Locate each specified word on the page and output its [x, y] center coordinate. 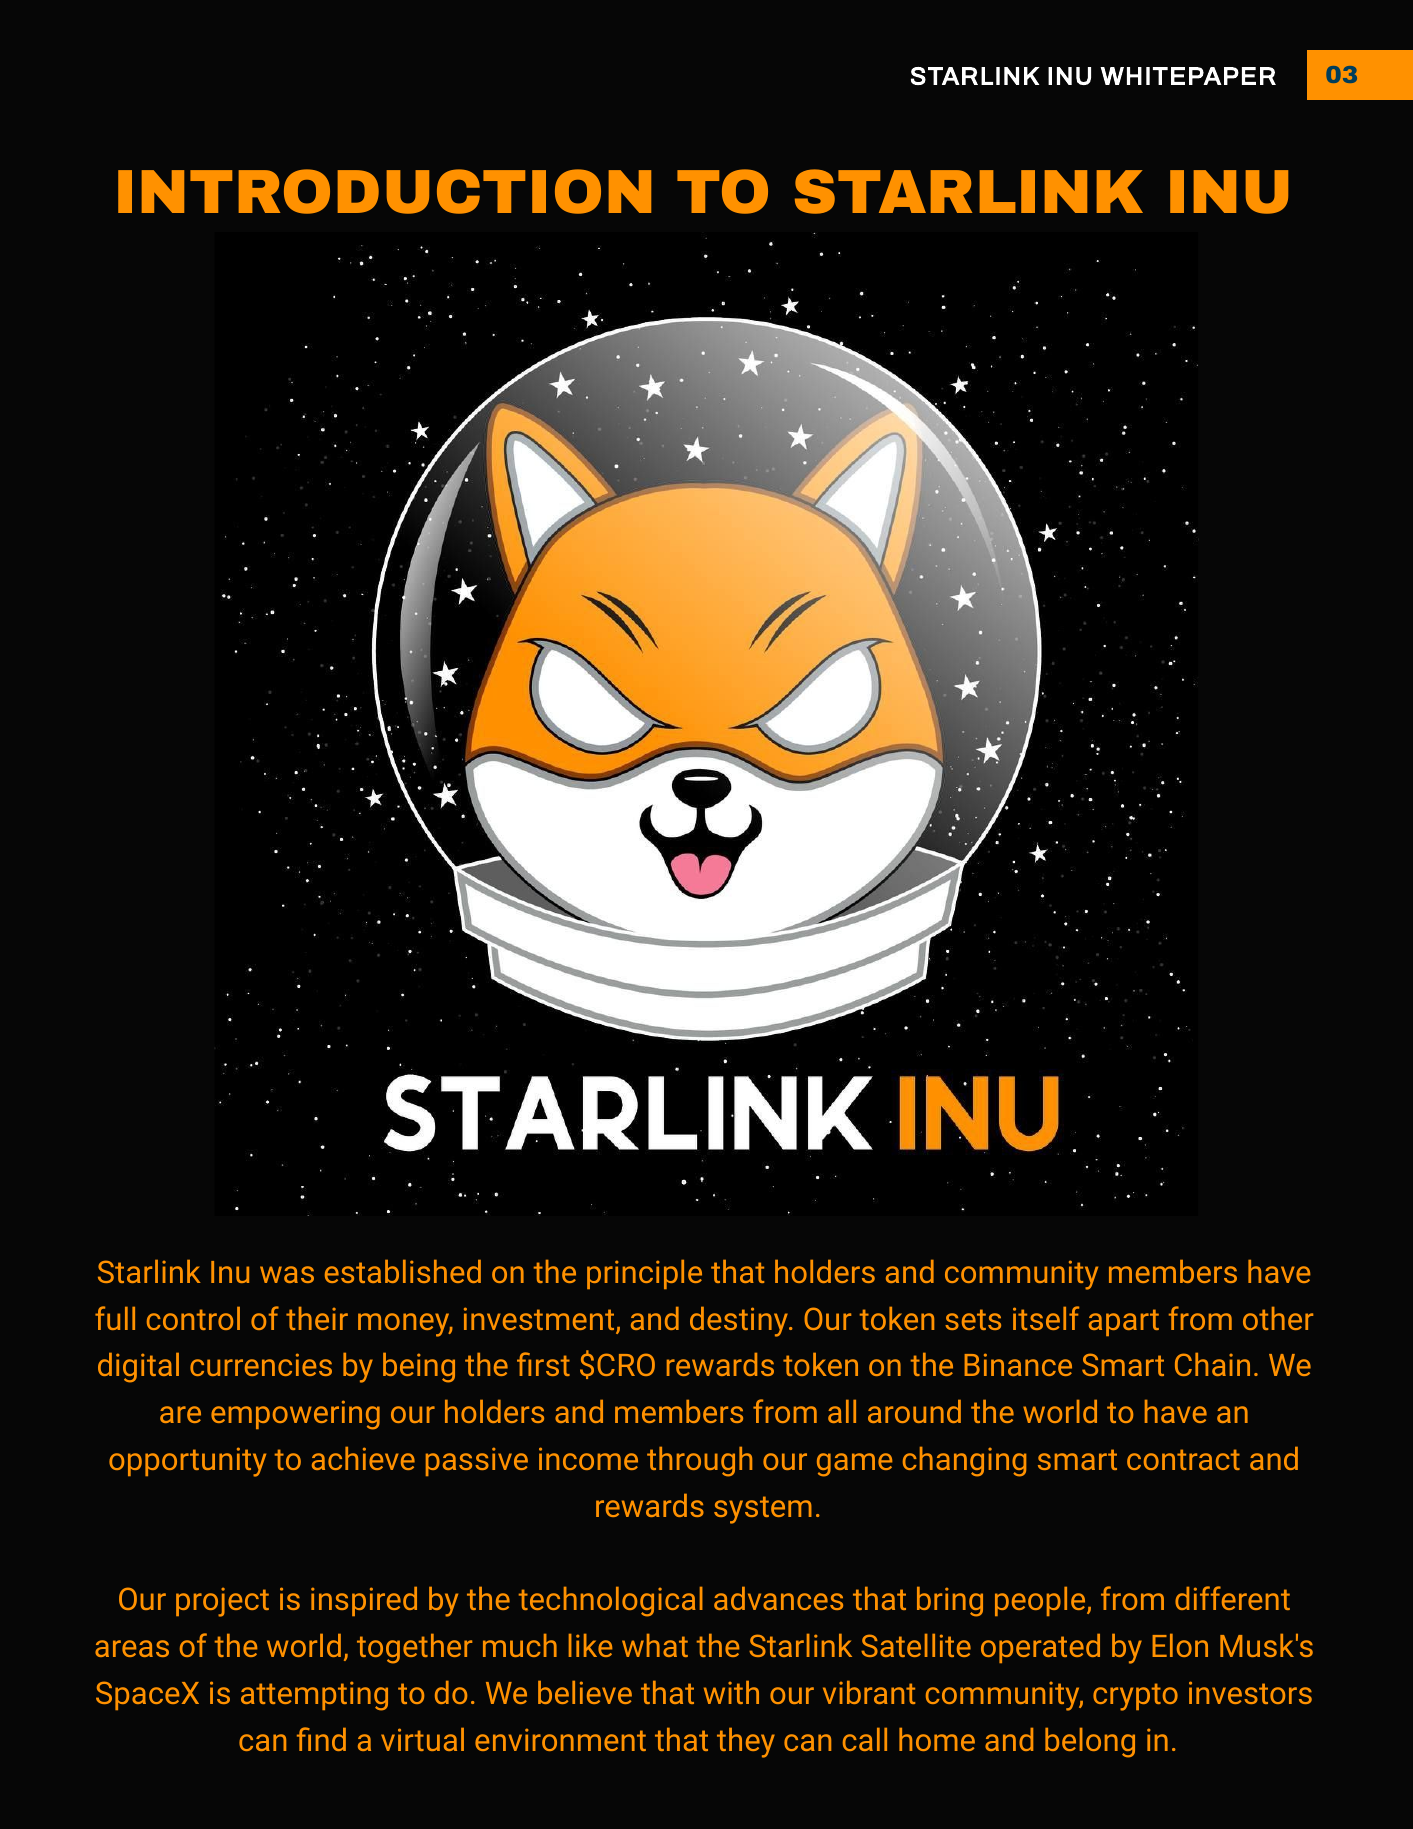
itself [1046, 1318]
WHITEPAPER [1188, 76]
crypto [1135, 1697]
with [731, 1692]
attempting [314, 1696]
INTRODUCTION [384, 191]
